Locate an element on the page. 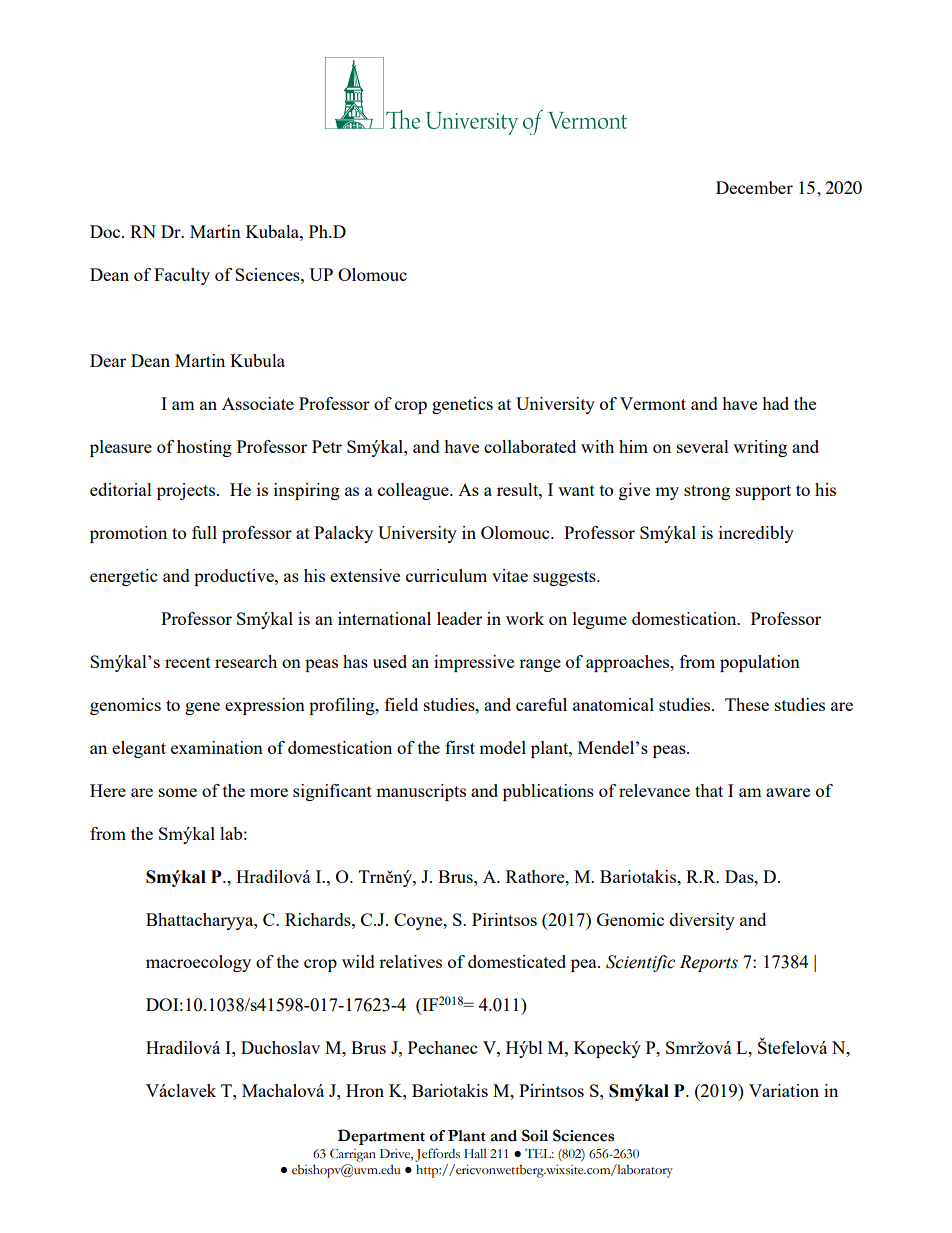 This document has height=1233, width=952. Coyne is located at coordinates (419, 921).
